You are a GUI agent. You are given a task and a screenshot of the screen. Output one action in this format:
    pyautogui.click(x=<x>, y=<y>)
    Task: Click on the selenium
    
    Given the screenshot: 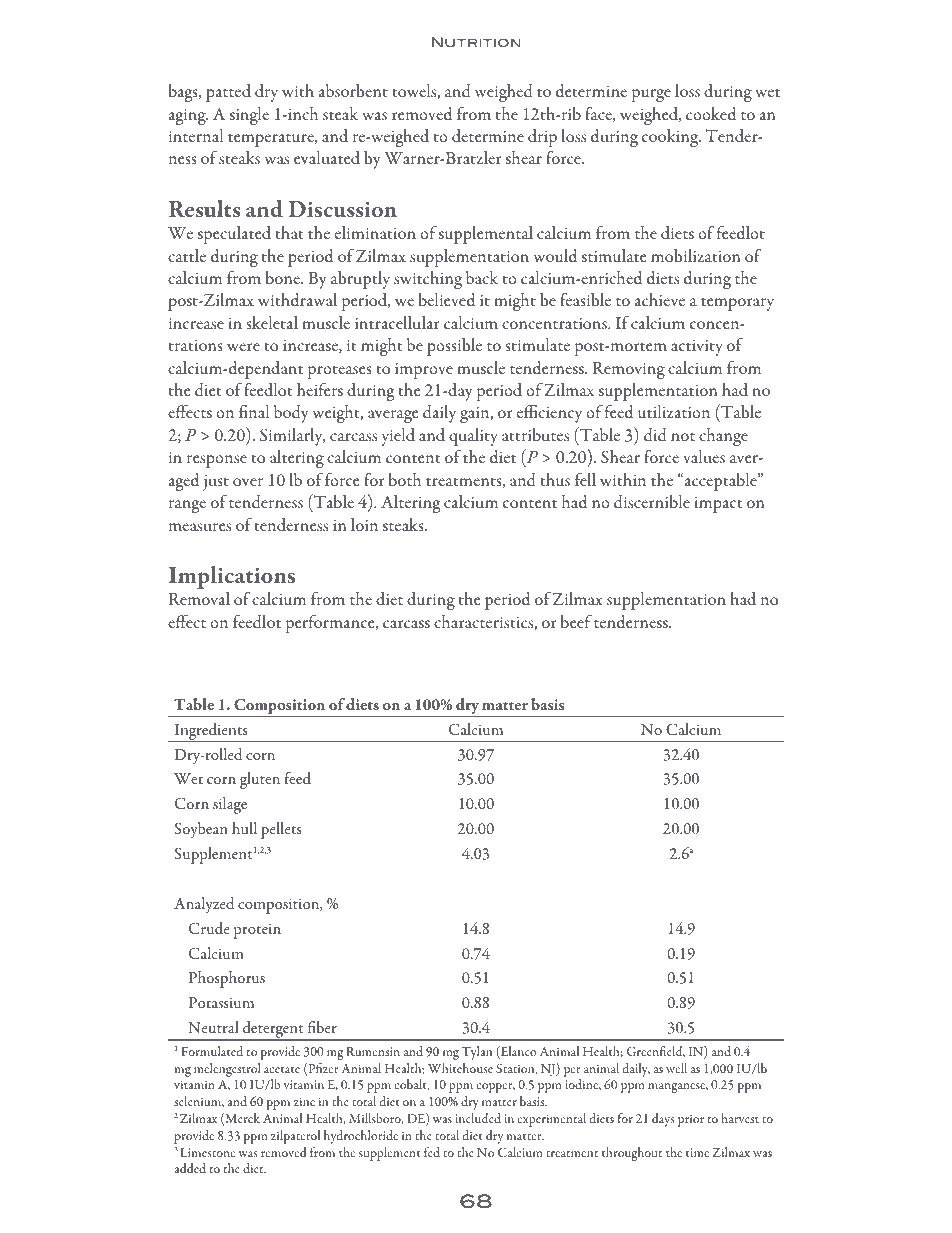 What is the action you would take?
    pyautogui.click(x=199, y=1102)
